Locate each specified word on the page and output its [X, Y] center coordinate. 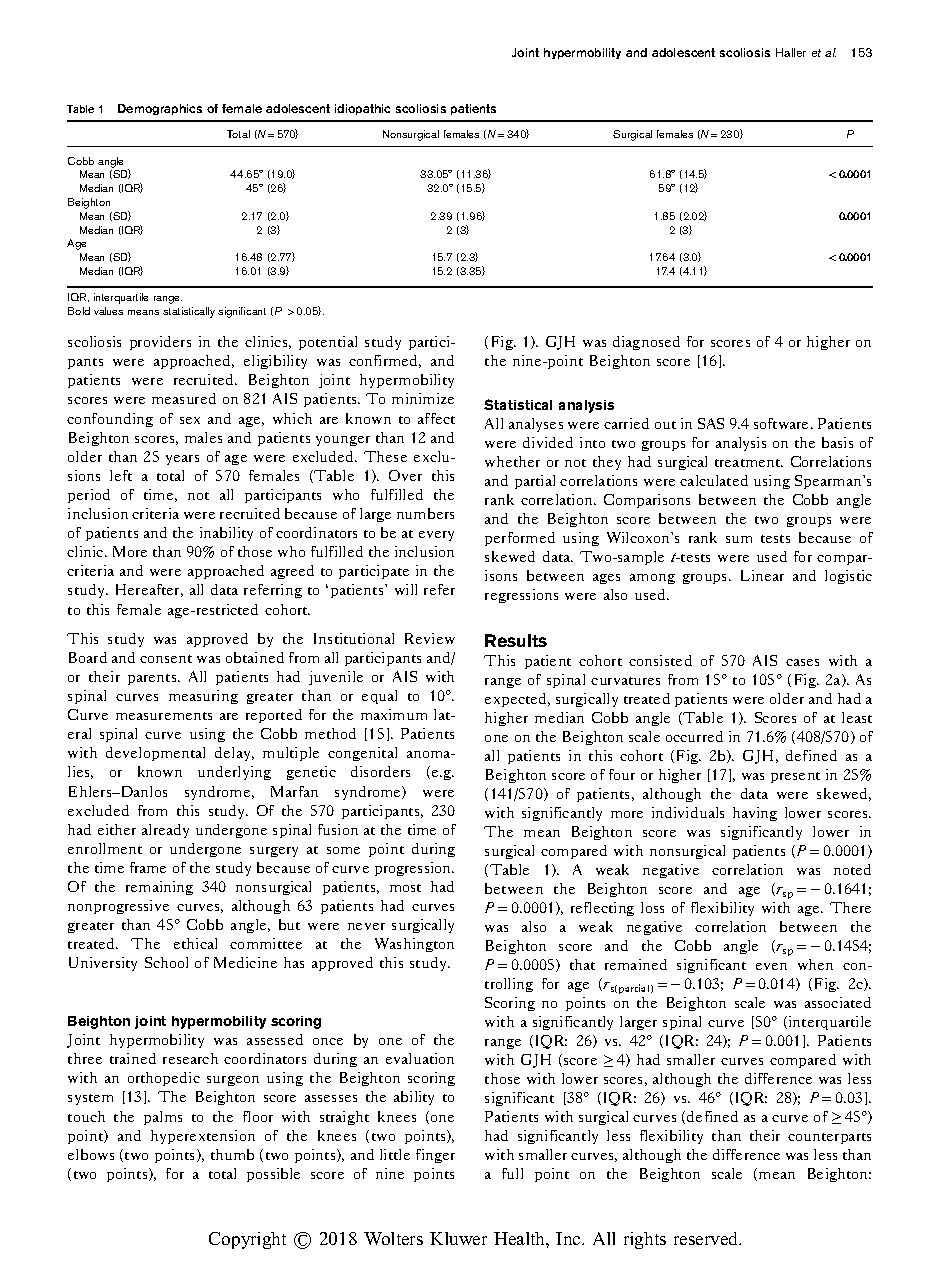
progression [414, 869]
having [755, 814]
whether [512, 461]
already [165, 831]
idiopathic [362, 109]
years [182, 460]
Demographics [160, 109]
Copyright [247, 1240]
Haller [791, 52]
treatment [749, 463]
